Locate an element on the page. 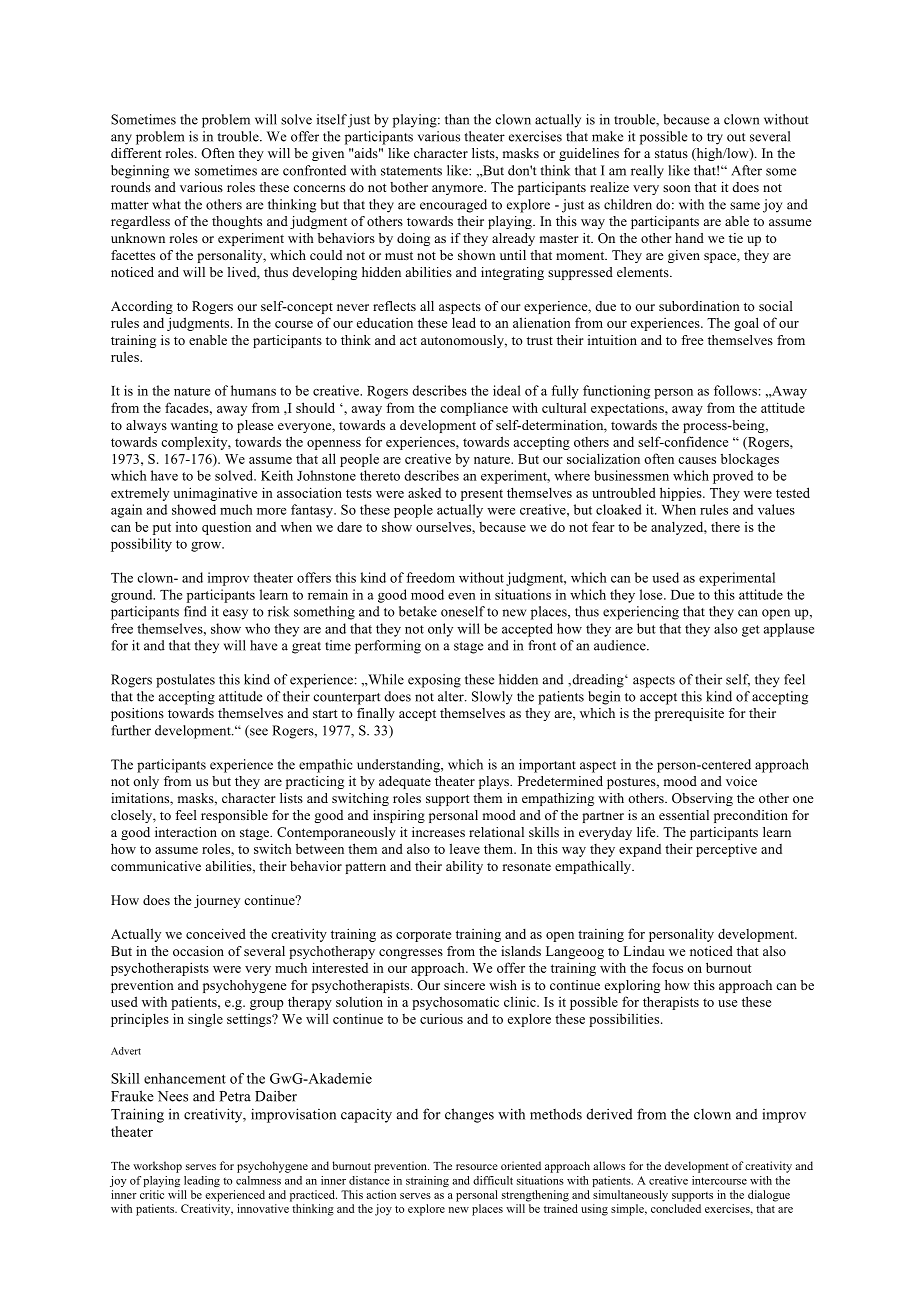 This image has width=924, height=1308. responsible is located at coordinates (234, 816).
